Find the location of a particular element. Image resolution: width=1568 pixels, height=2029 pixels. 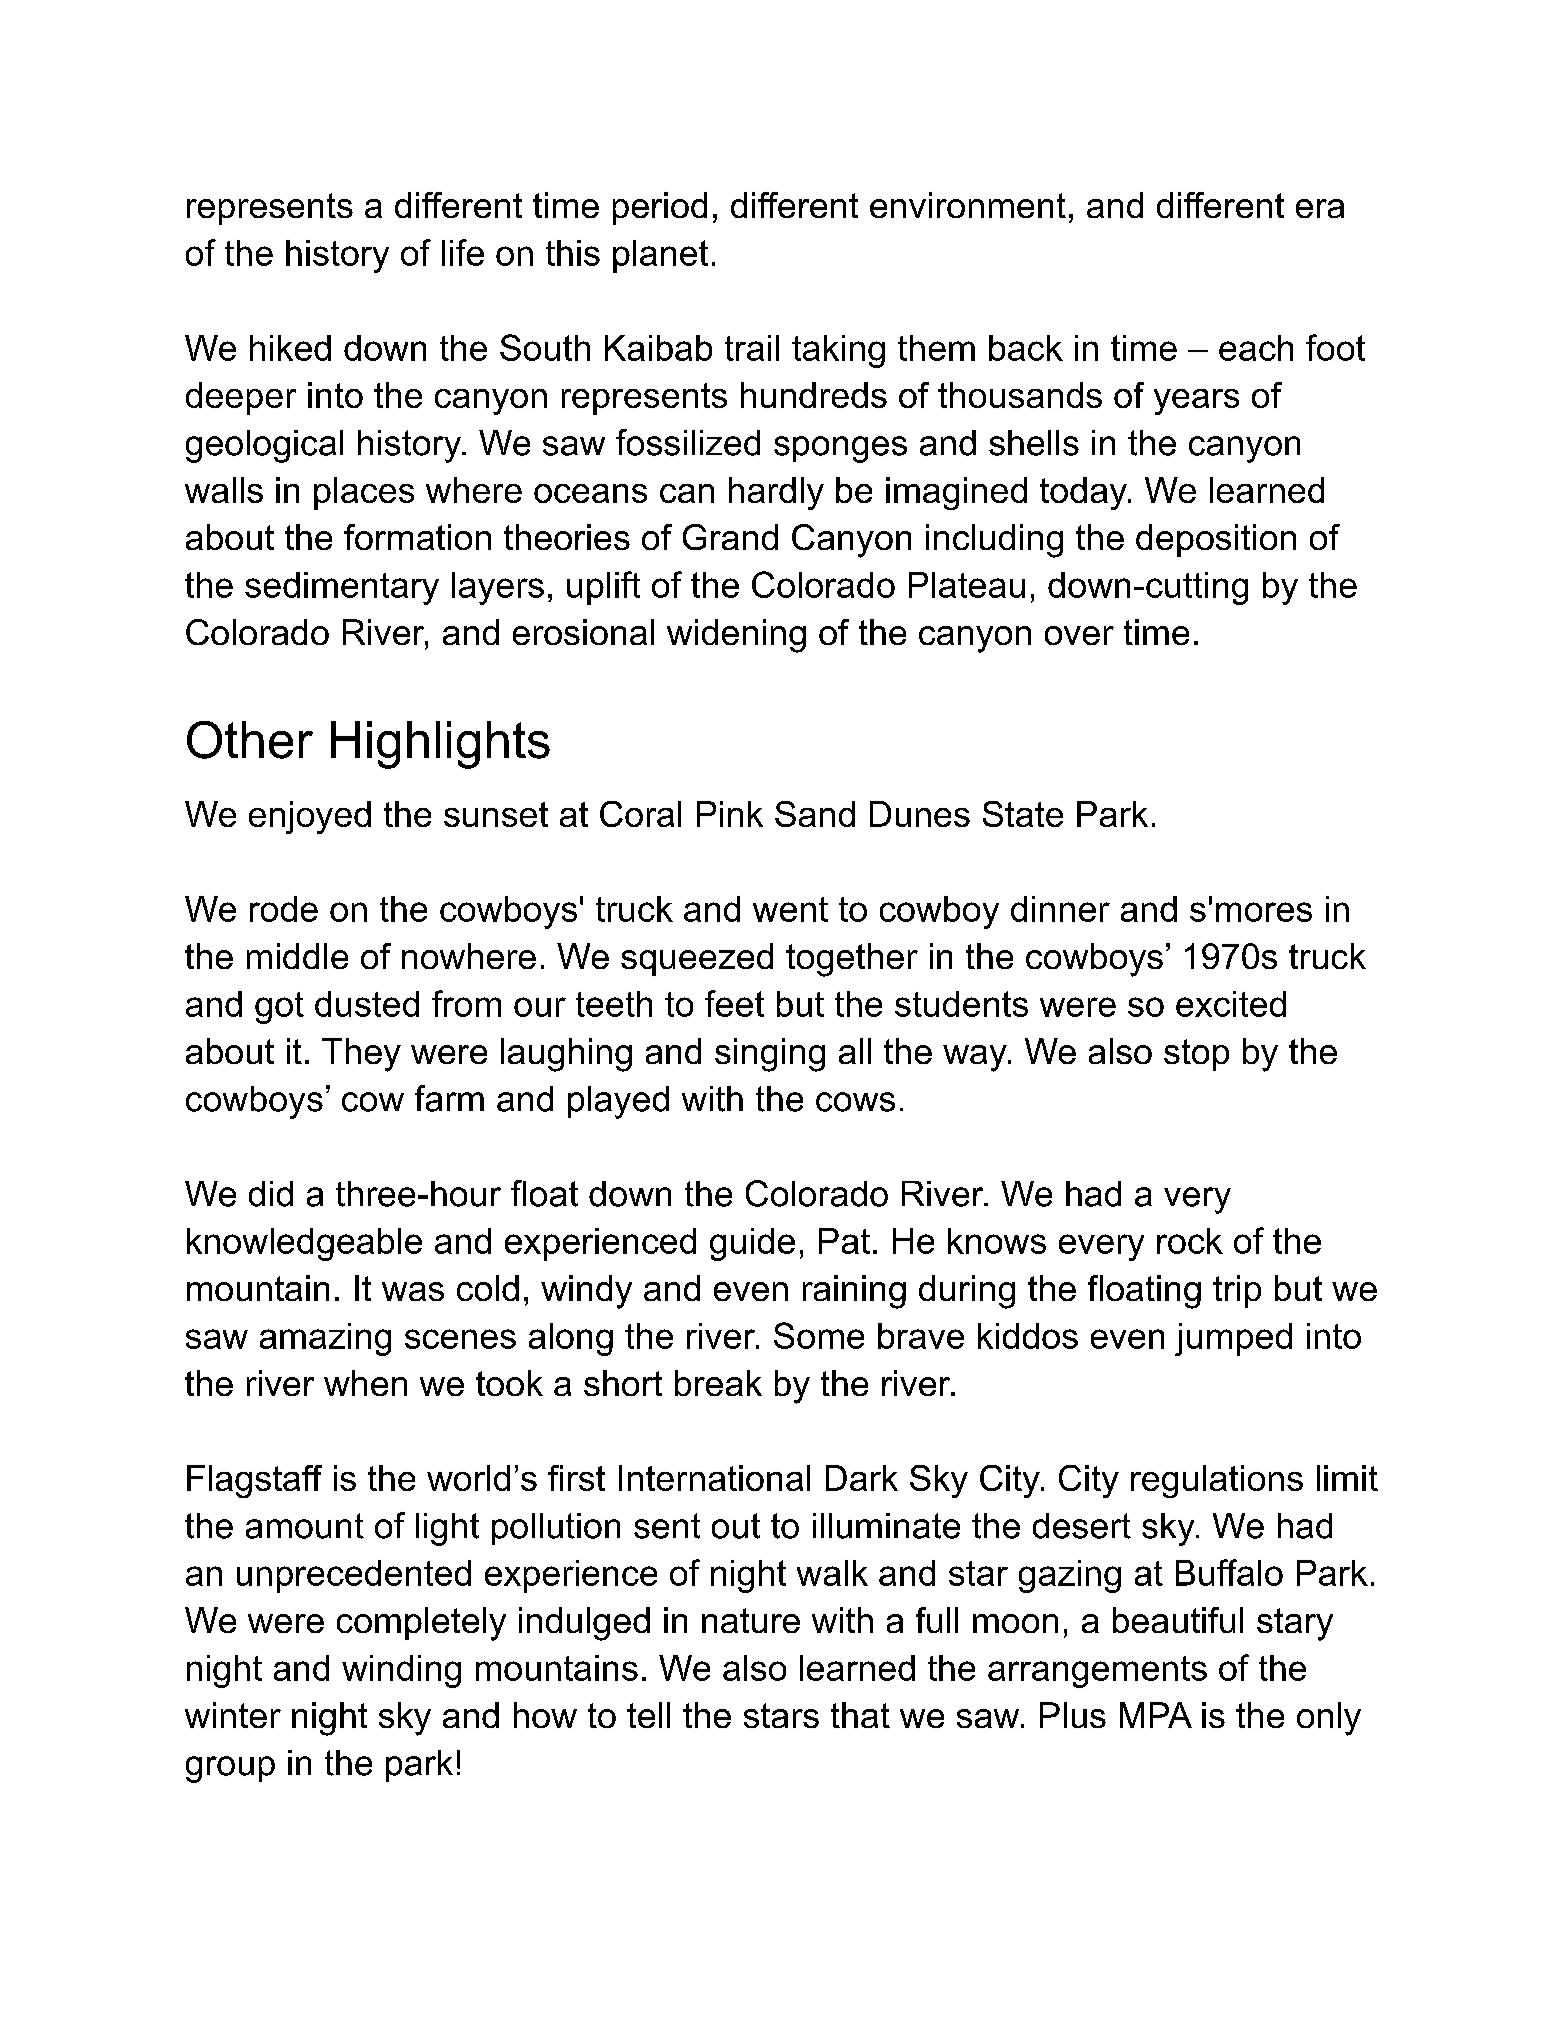

deposition is located at coordinates (1216, 540).
